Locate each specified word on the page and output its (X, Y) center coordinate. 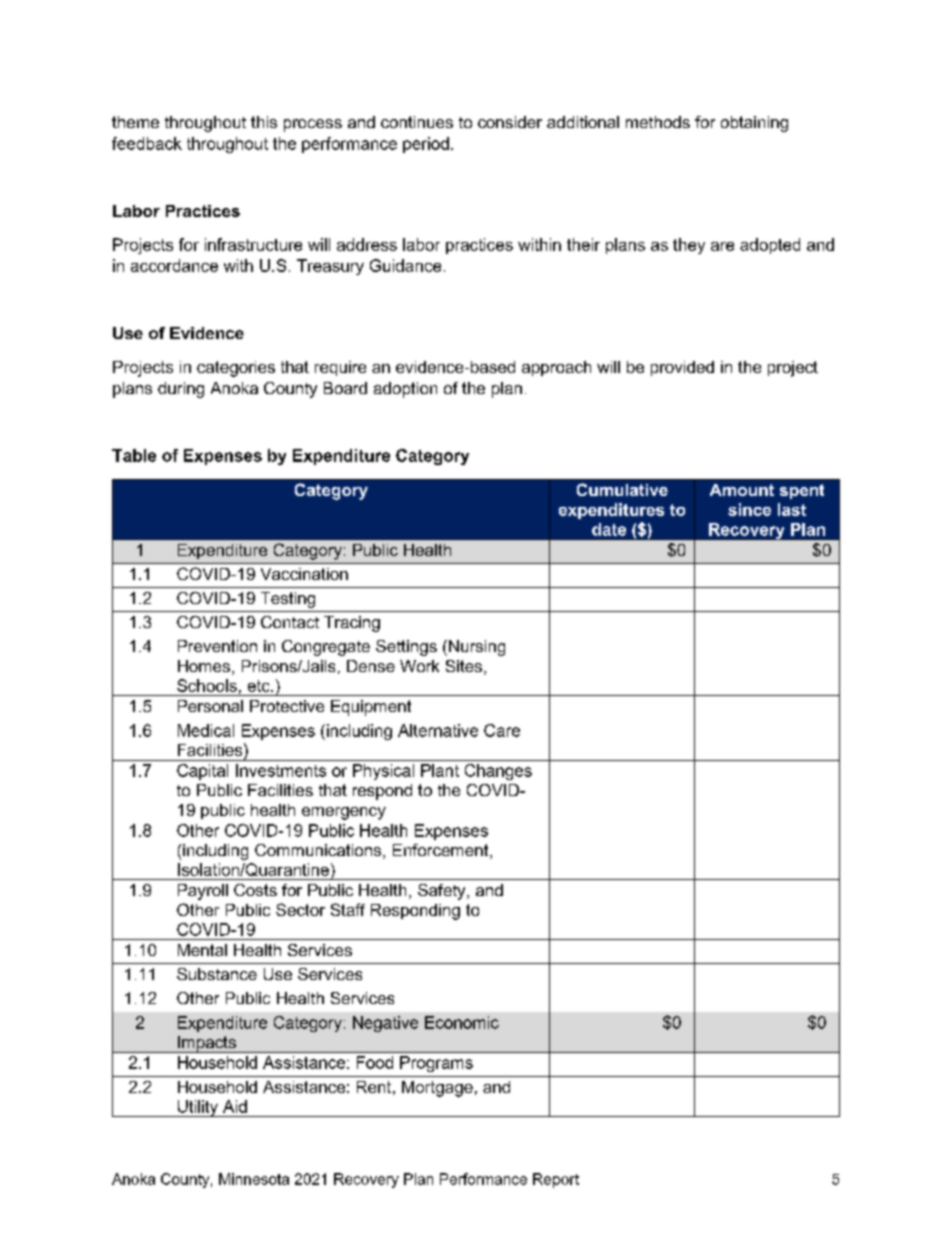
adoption (405, 390)
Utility (198, 1108)
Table (134, 455)
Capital (202, 772)
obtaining (754, 124)
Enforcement (442, 851)
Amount (742, 490)
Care (502, 730)
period (426, 145)
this (264, 122)
